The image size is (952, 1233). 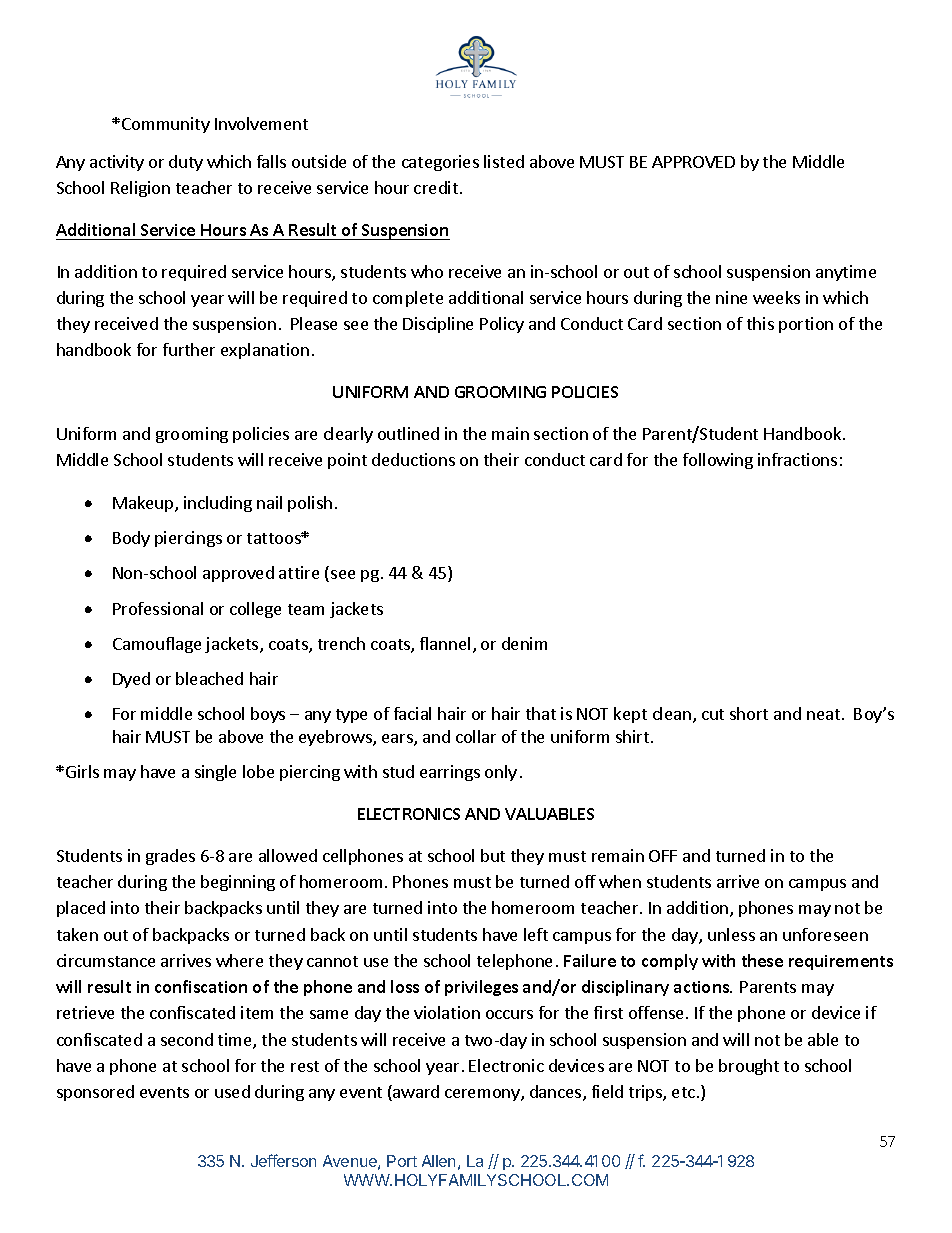 What do you see at coordinates (749, 713) in the page?
I see `short` at bounding box center [749, 713].
